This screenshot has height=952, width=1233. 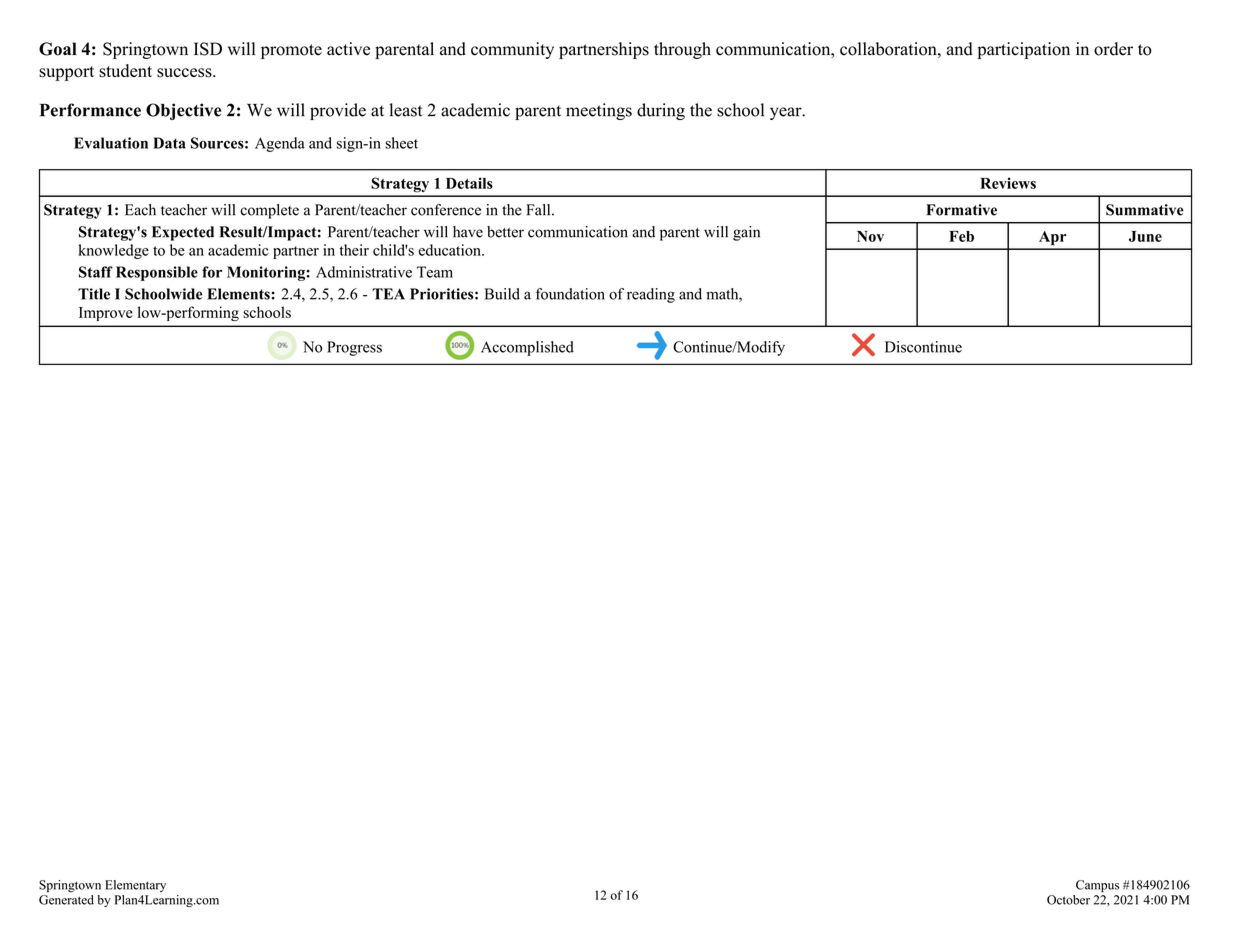 What do you see at coordinates (106, 314) in the screenshot?
I see `Improve` at bounding box center [106, 314].
